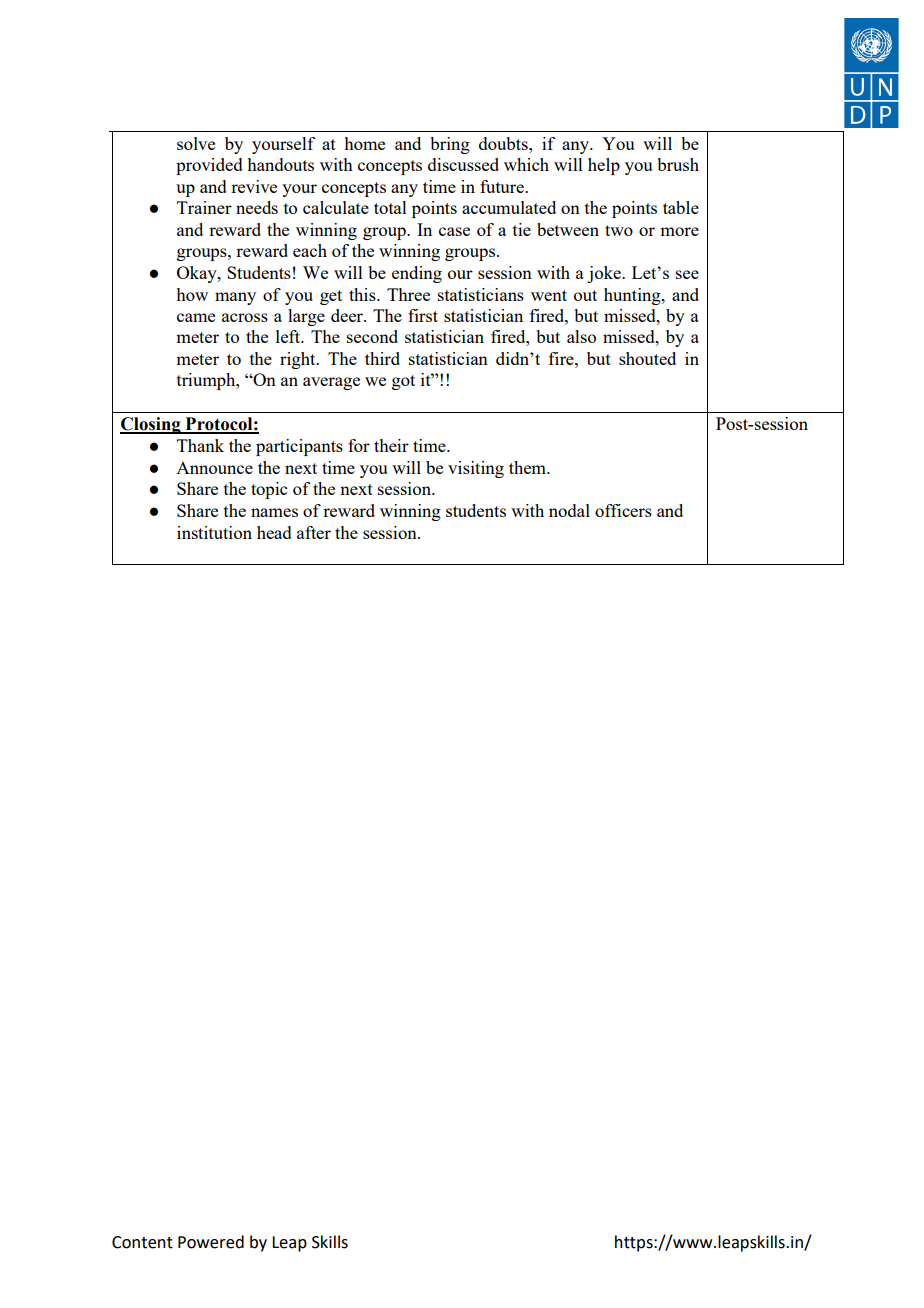 The width and height of the screenshot is (924, 1308). What do you see at coordinates (274, 512) in the screenshot?
I see `names` at bounding box center [274, 512].
